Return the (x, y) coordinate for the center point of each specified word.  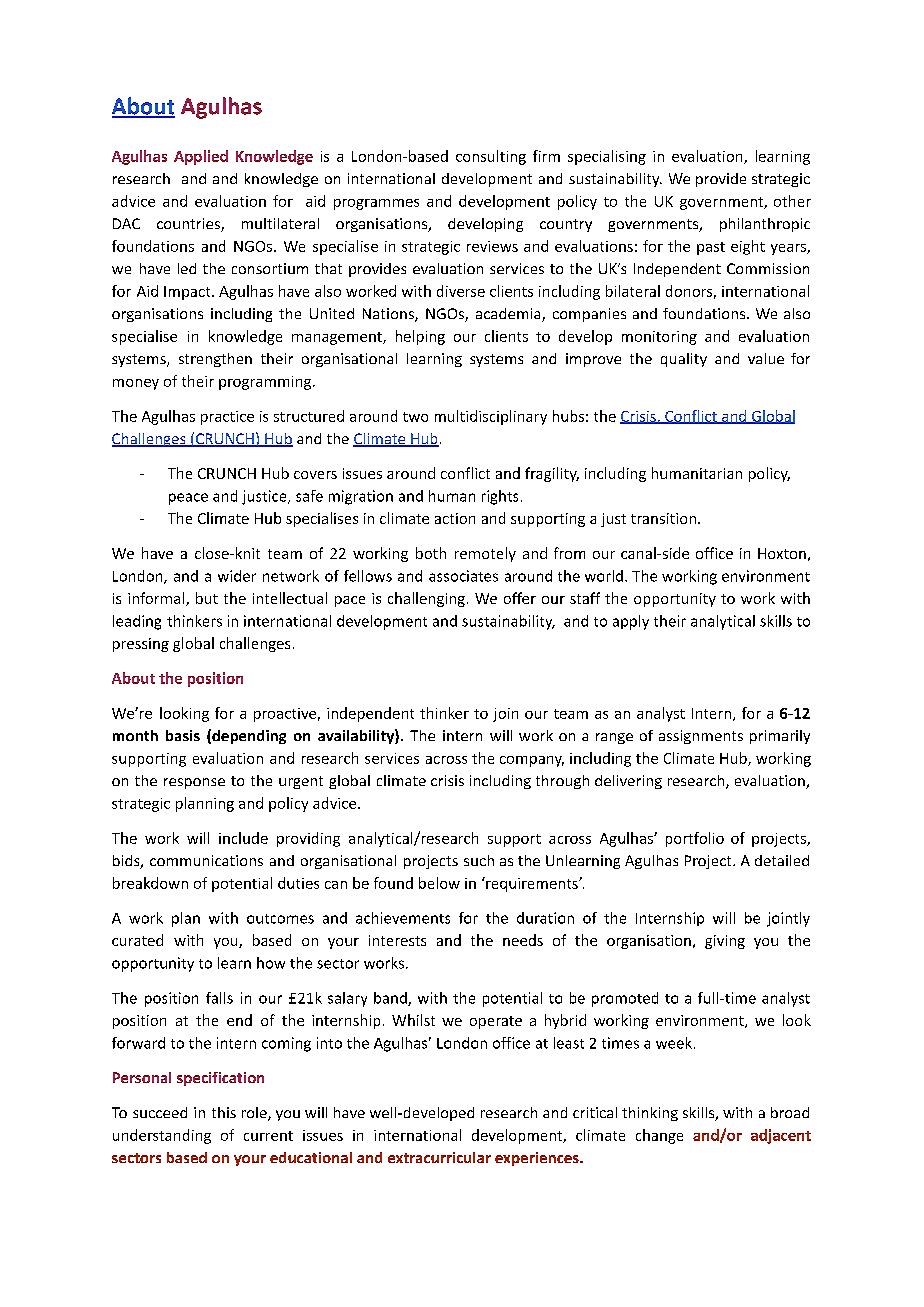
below (439, 883)
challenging (426, 599)
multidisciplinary (491, 417)
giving (725, 942)
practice (227, 418)
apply (631, 622)
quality (684, 360)
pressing (141, 645)
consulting (491, 157)
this (224, 1112)
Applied (201, 157)
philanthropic (765, 225)
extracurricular (439, 1157)
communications (206, 860)
